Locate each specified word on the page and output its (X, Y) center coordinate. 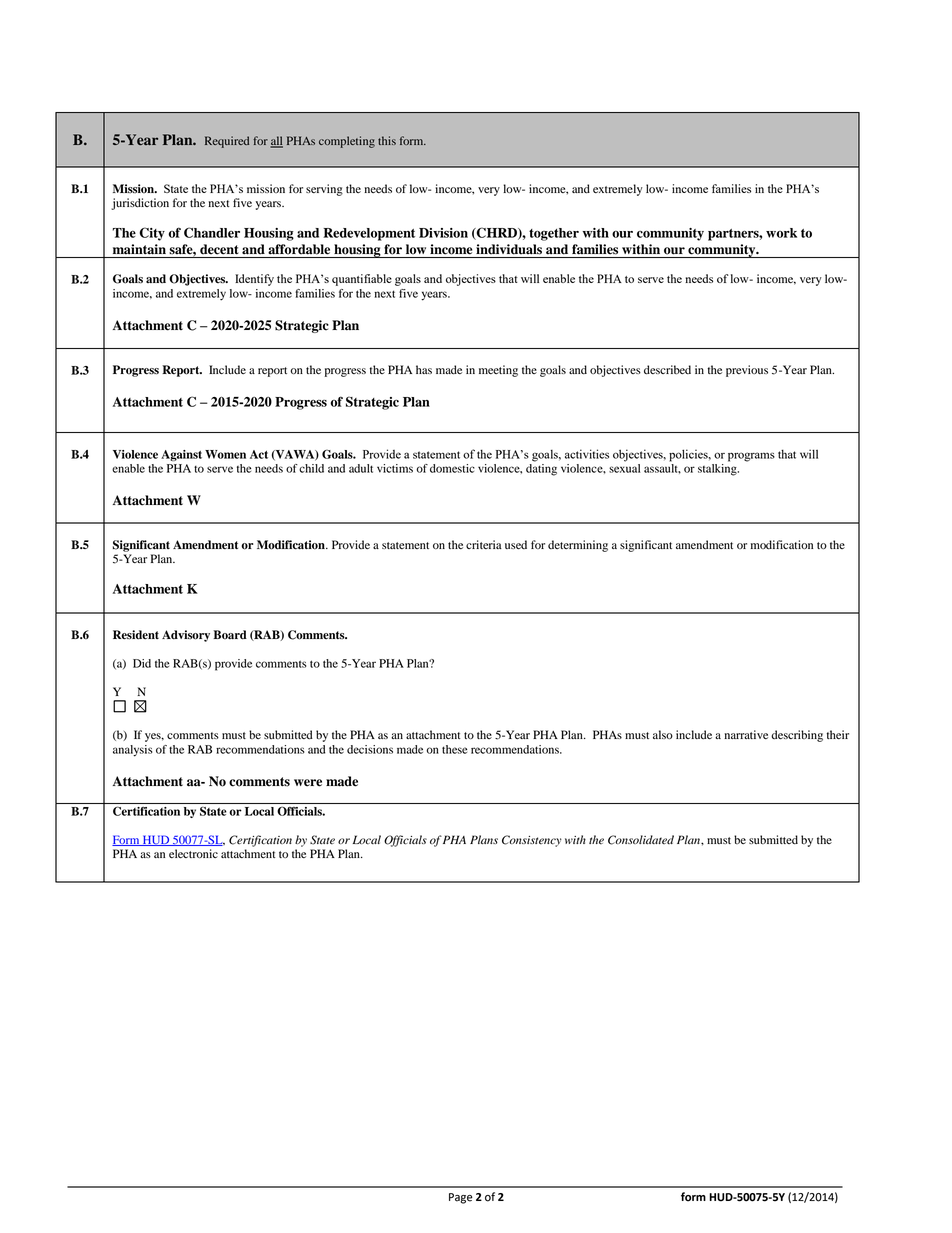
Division (443, 233)
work (781, 233)
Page (461, 1198)
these (454, 749)
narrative (746, 734)
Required (227, 142)
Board (230, 635)
